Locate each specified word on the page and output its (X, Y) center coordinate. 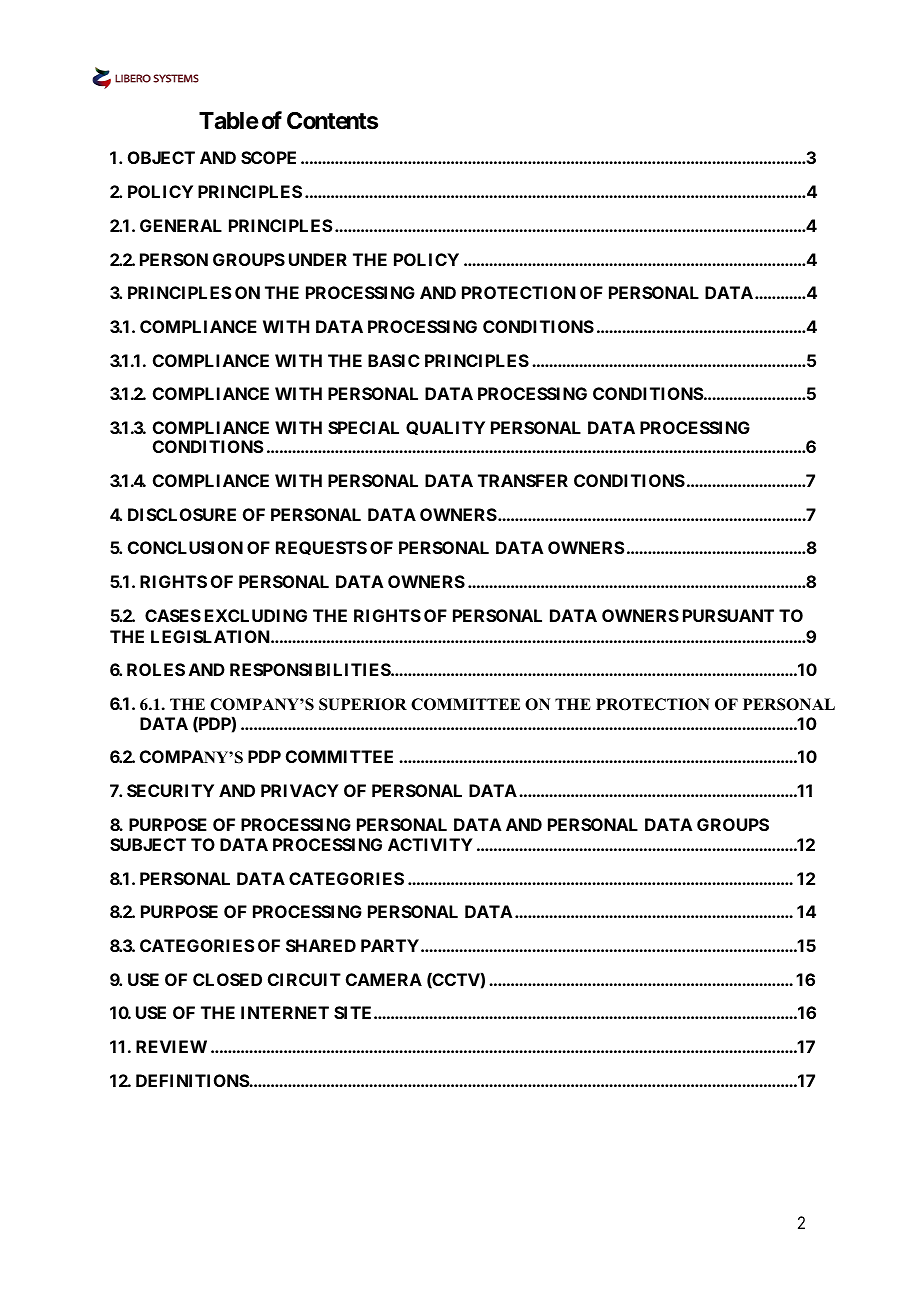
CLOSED (227, 979)
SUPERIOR (363, 704)
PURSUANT (728, 615)
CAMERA (384, 979)
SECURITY (170, 790)
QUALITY (445, 428)
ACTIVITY (430, 844)
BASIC (394, 360)
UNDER (318, 259)
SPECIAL (363, 427)
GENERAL (181, 225)
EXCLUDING (256, 615)
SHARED (321, 945)
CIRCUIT (304, 979)
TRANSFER (523, 480)
